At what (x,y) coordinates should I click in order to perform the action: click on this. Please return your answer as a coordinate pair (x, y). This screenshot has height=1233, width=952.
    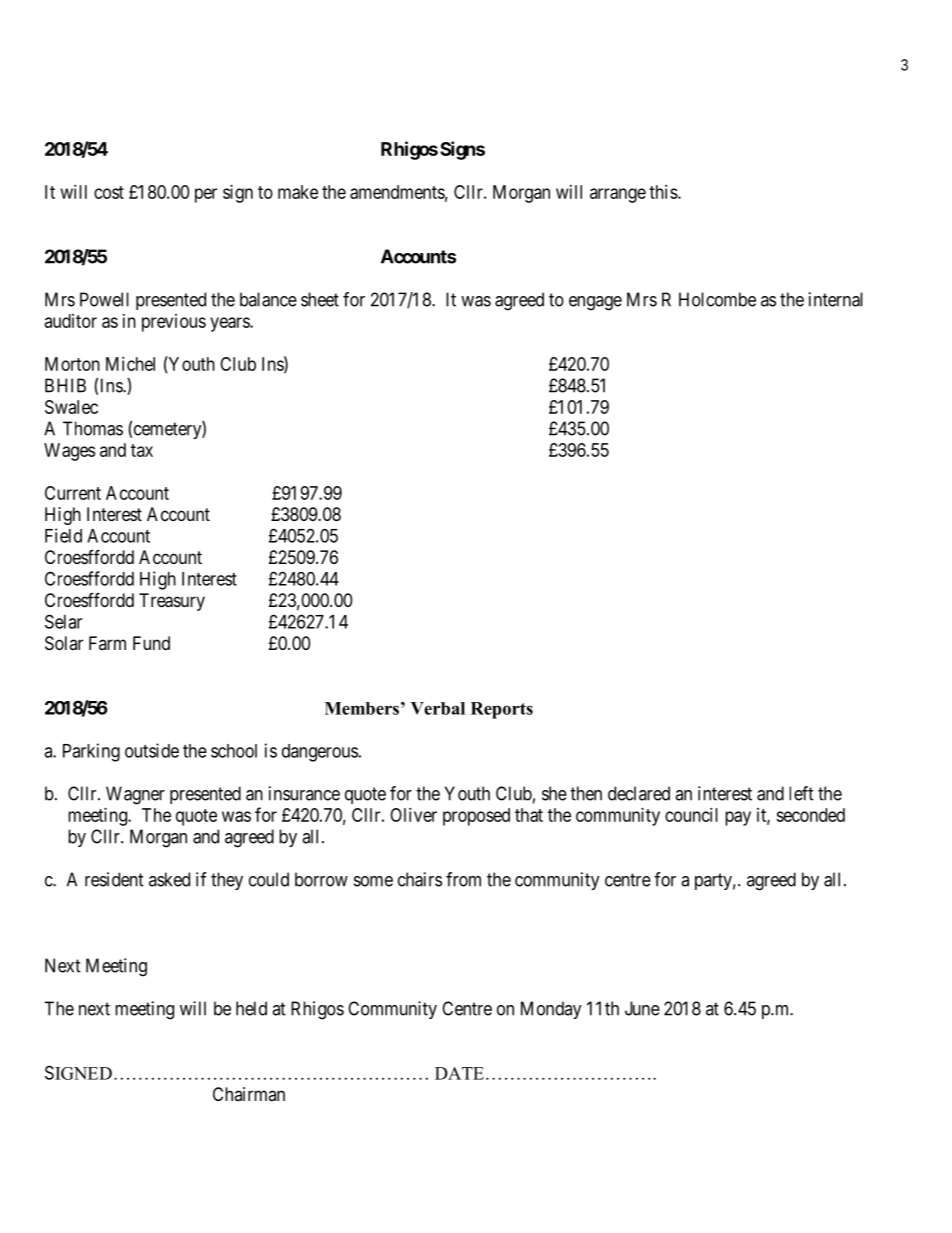
    Looking at the image, I should click on (663, 192).
